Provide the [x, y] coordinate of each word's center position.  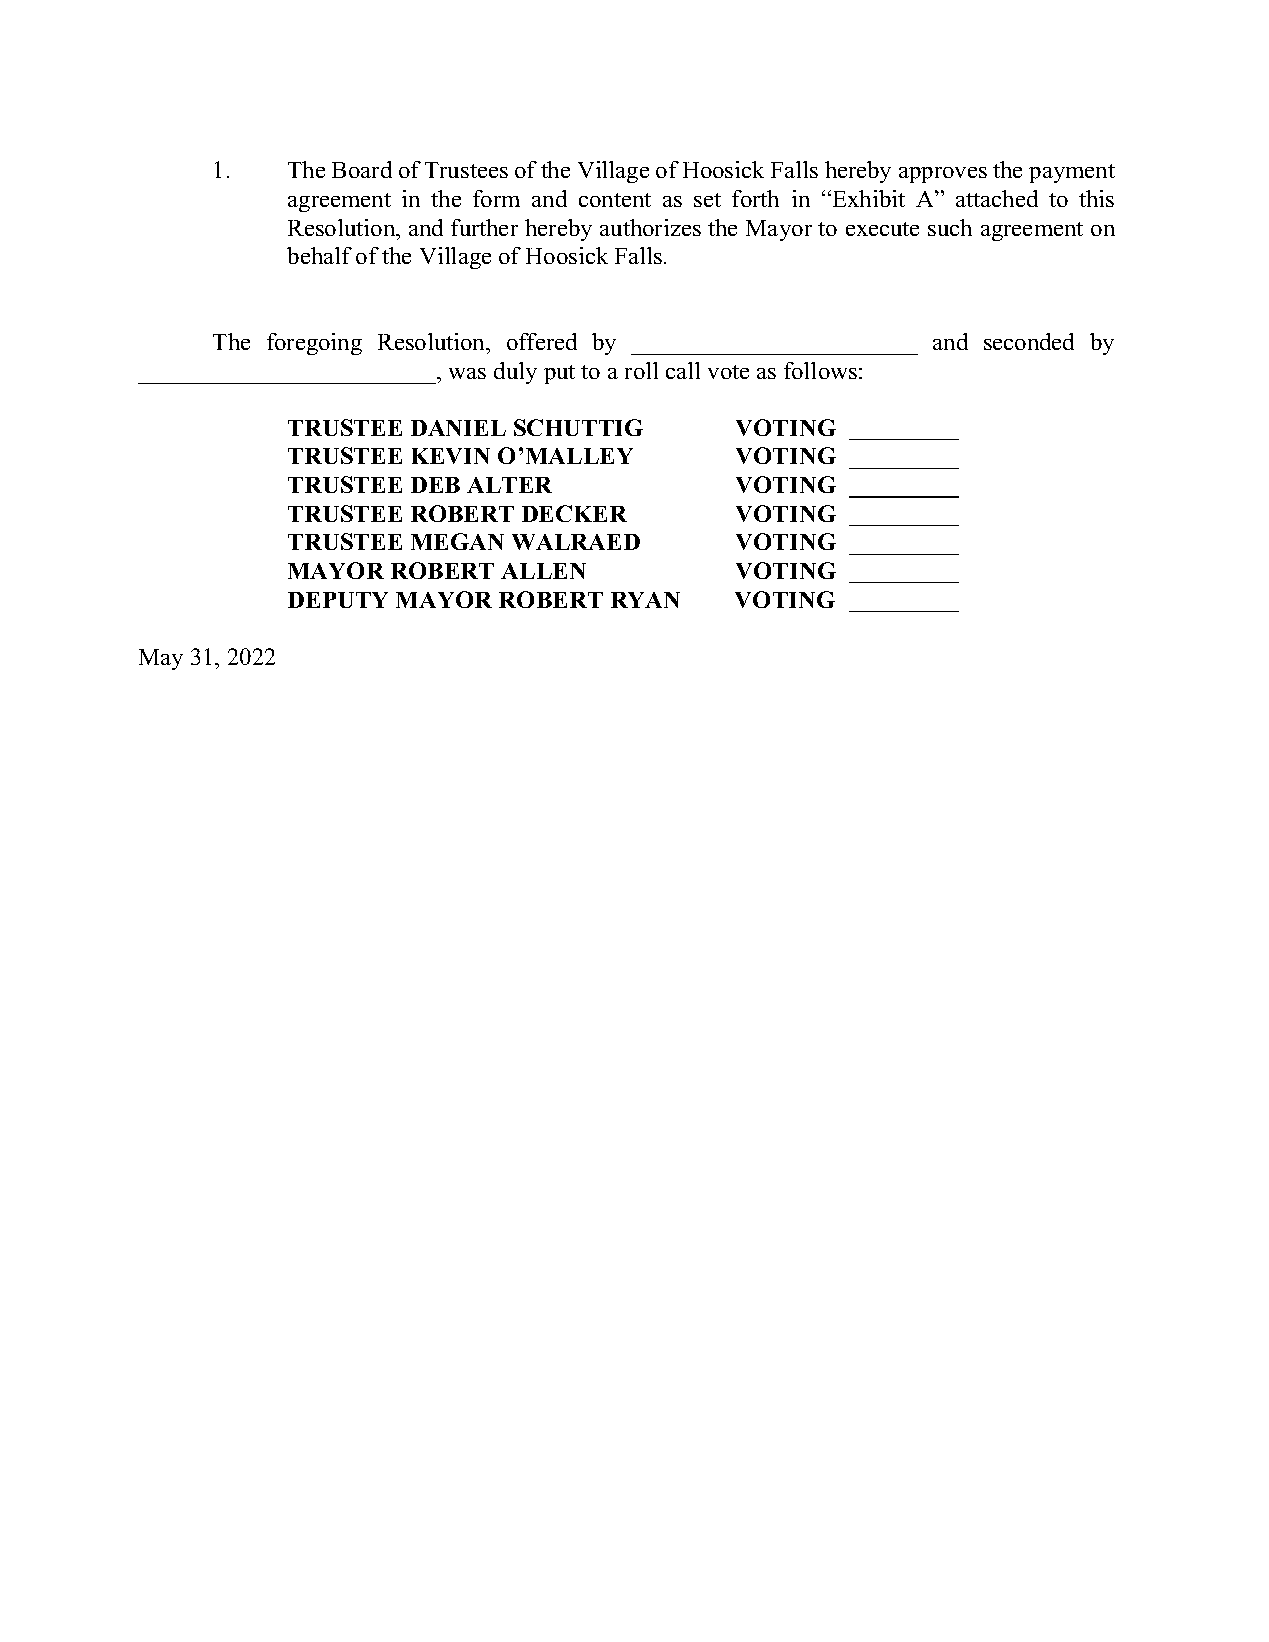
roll [641, 370]
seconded [1029, 341]
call [683, 370]
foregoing [314, 344]
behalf [319, 255]
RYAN [645, 600]
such [950, 227]
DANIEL [458, 428]
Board [362, 169]
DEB [435, 485]
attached [997, 198]
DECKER [574, 513]
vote [728, 372]
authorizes [650, 227]
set [707, 200]
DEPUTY [338, 600]
